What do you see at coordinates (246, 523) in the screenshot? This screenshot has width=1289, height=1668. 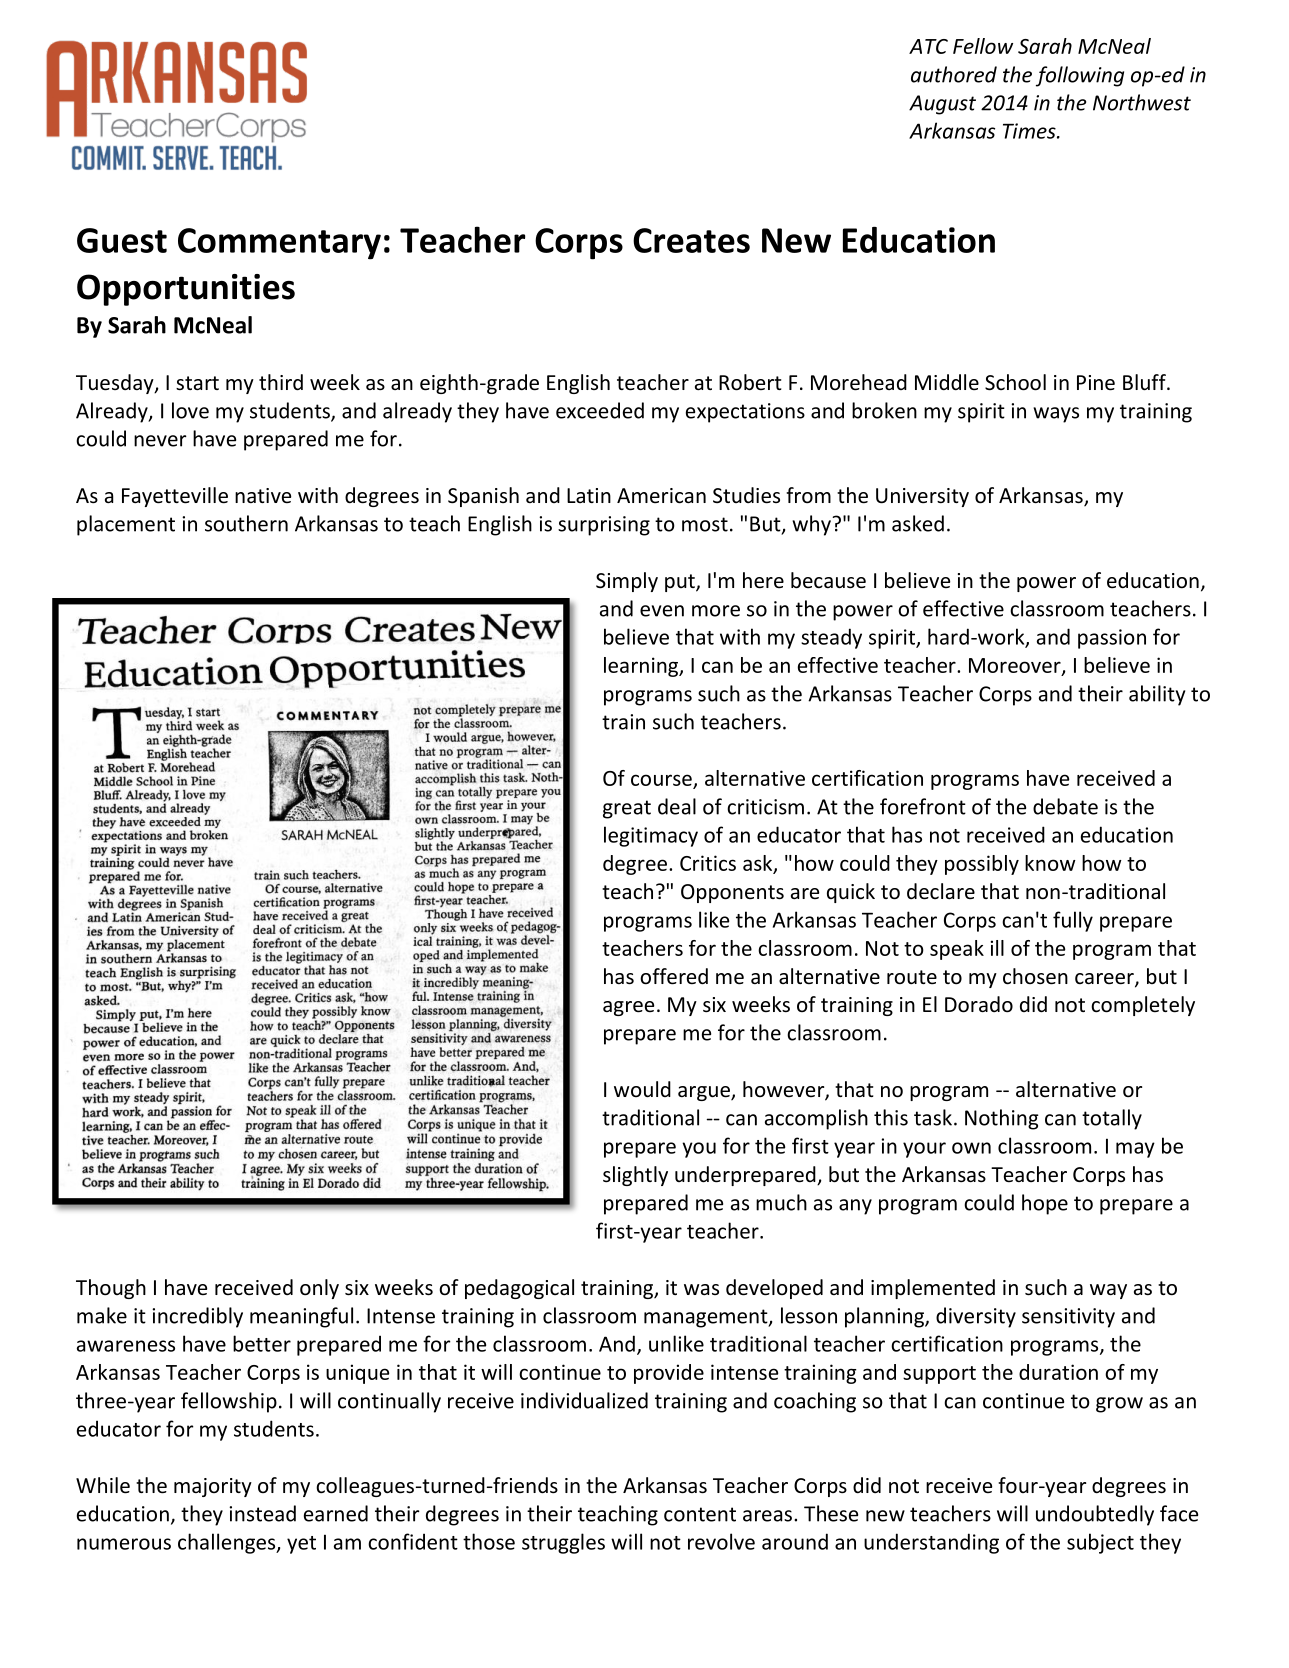 I see `southern` at bounding box center [246, 523].
